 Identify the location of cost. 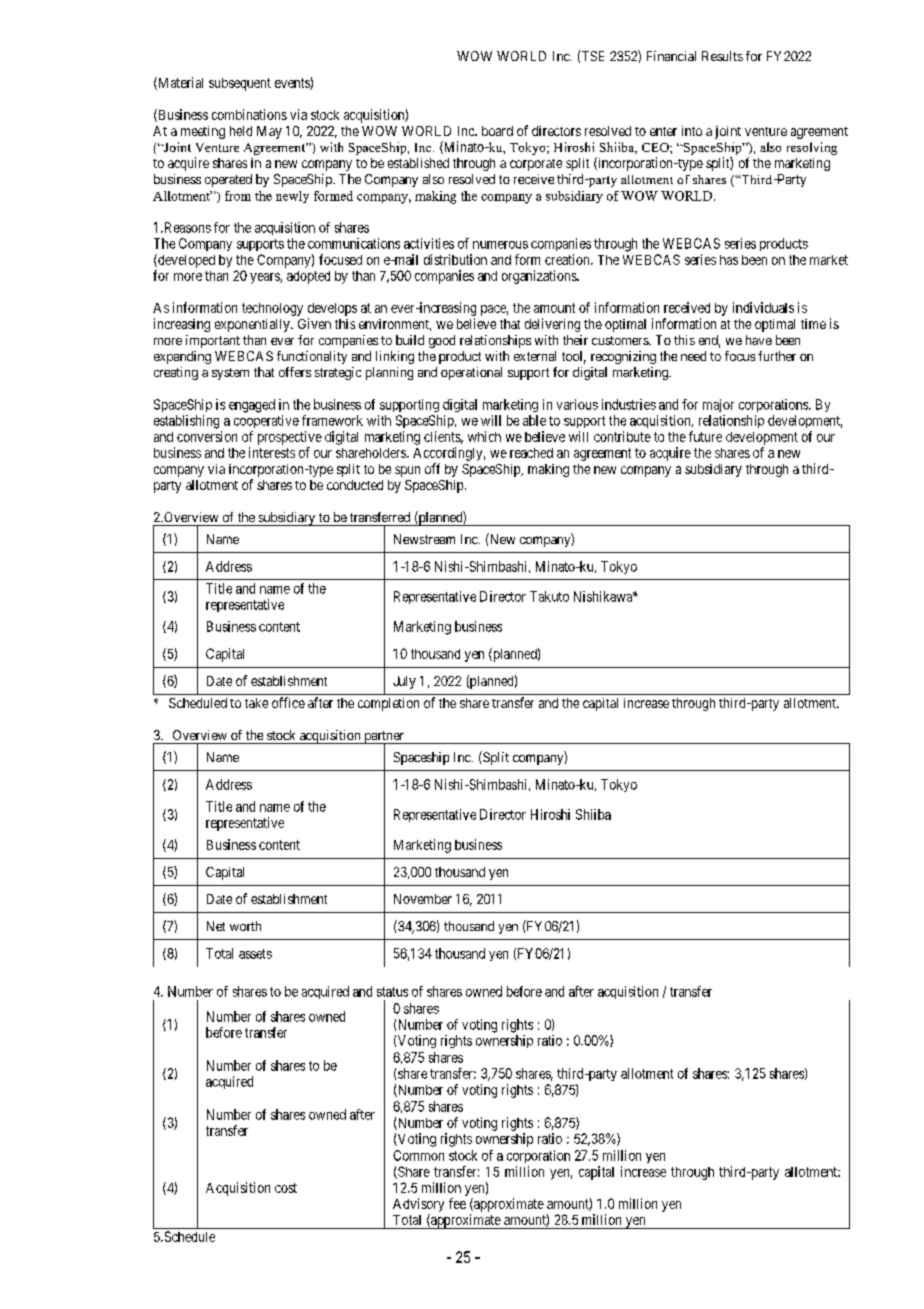
(286, 1188).
